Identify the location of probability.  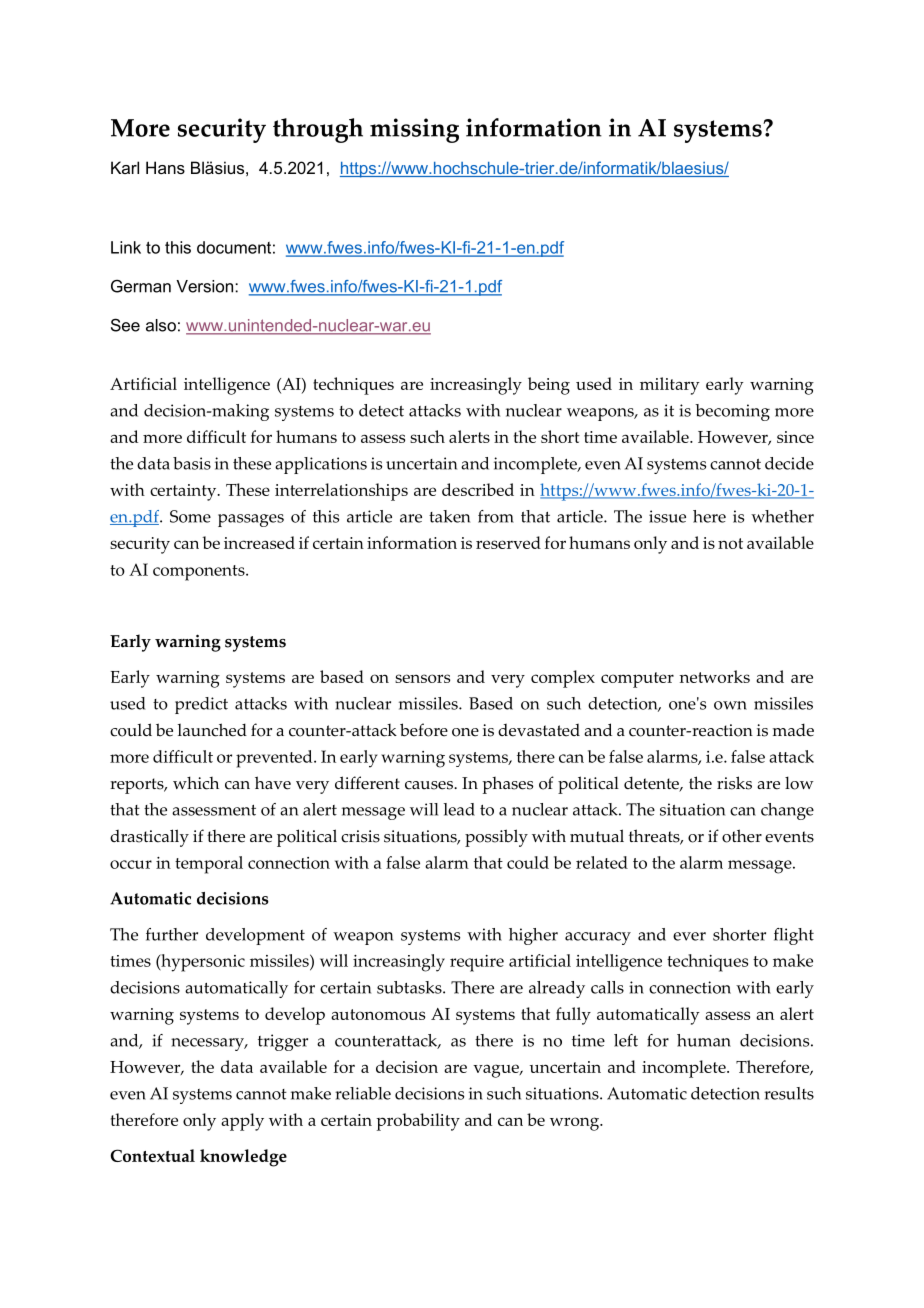
(418, 1122).
